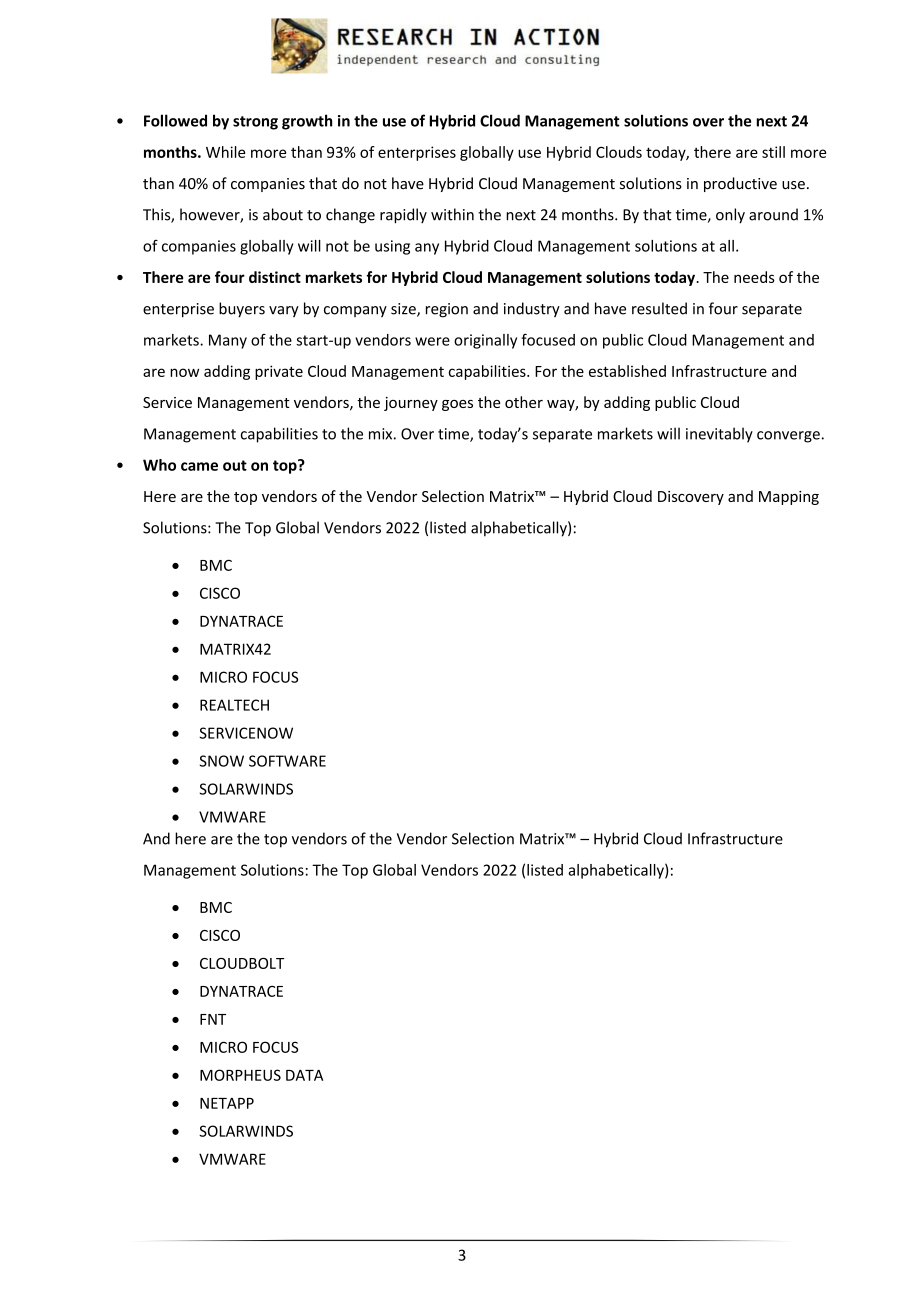 The image size is (924, 1308). What do you see at coordinates (199, 466) in the image?
I see `came` at bounding box center [199, 466].
